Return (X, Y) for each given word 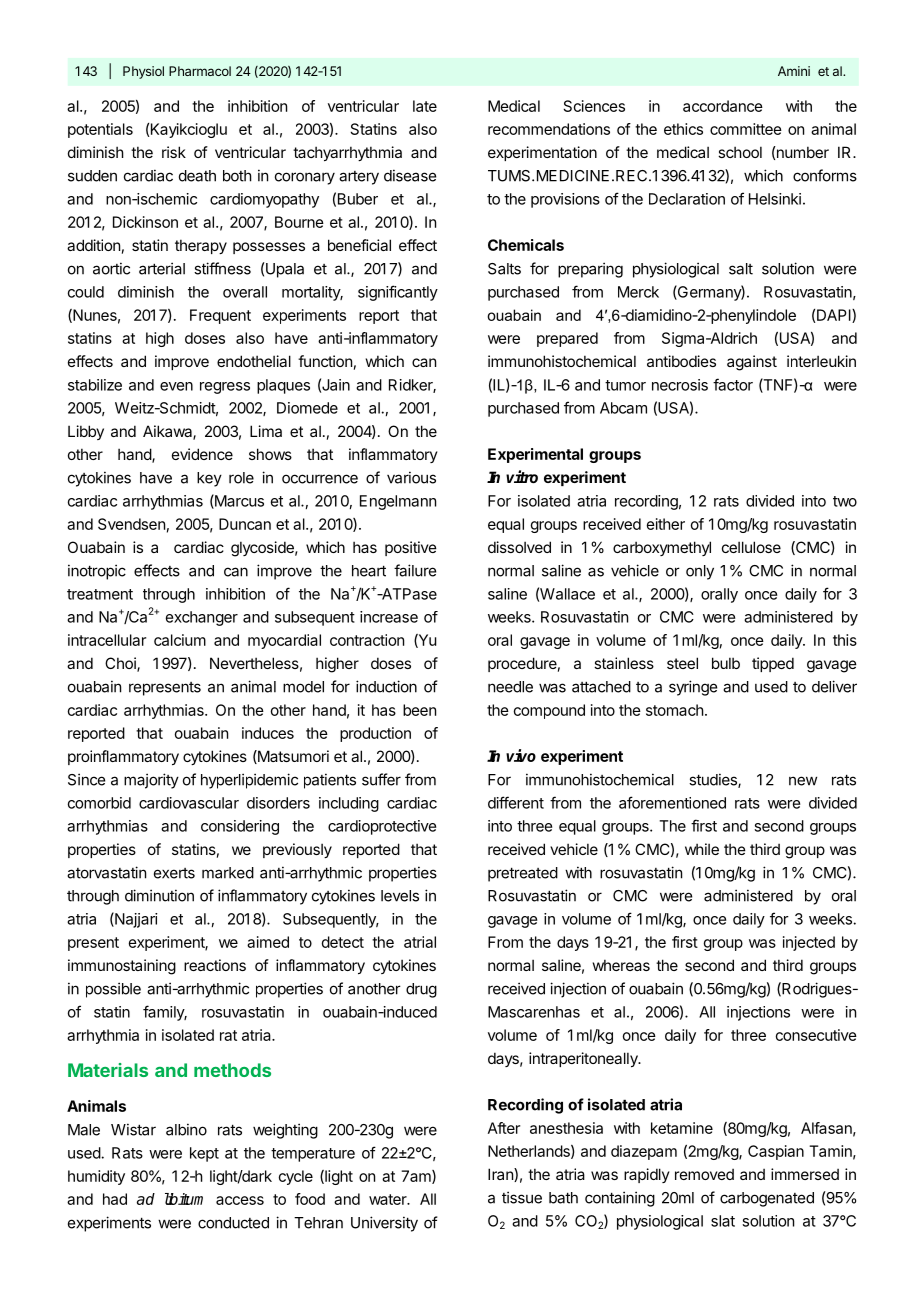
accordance (723, 106)
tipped (773, 664)
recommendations (549, 129)
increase (389, 617)
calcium (180, 640)
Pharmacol (200, 71)
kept (204, 1154)
